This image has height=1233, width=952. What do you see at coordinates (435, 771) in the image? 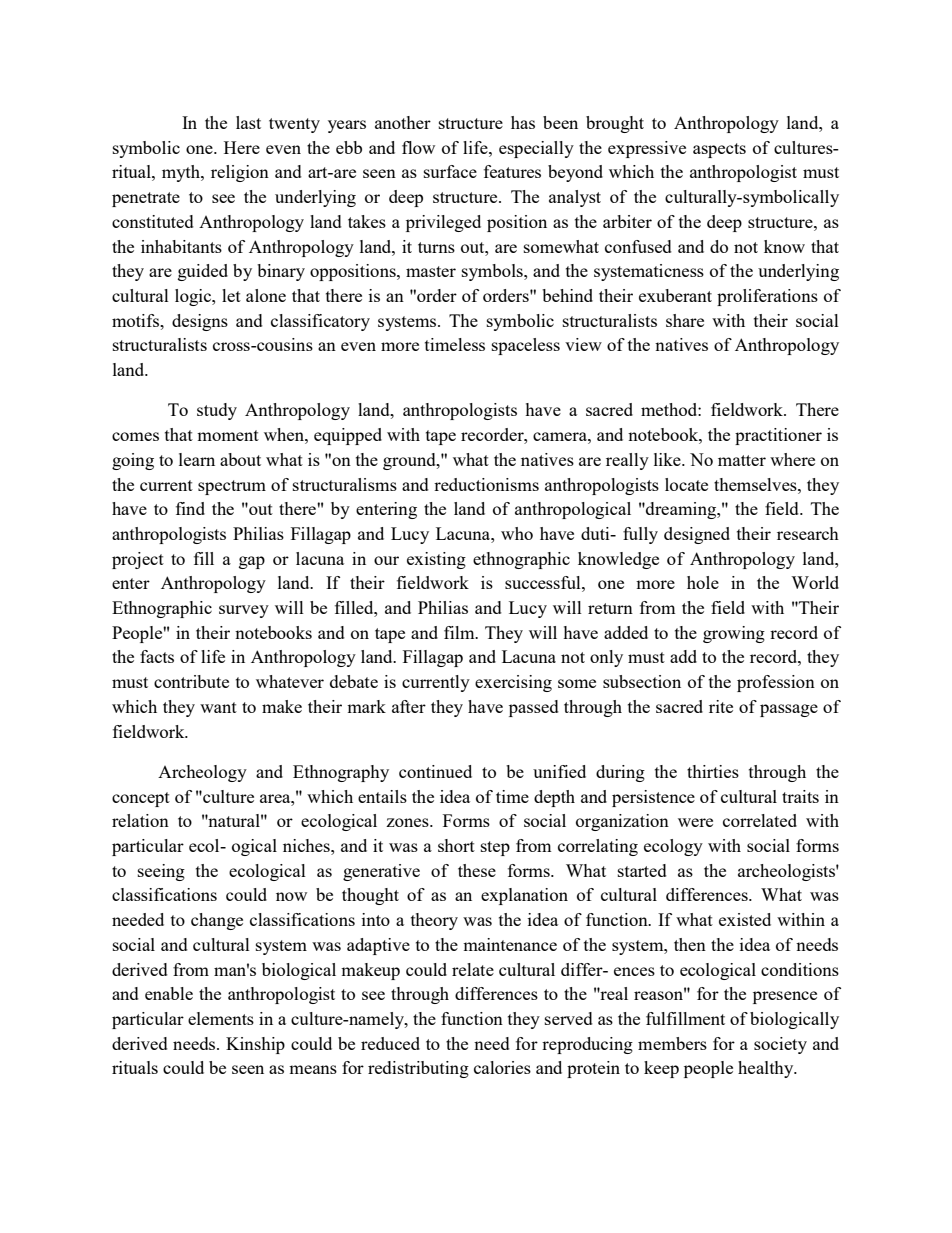
I see `continued` at bounding box center [435, 771].
